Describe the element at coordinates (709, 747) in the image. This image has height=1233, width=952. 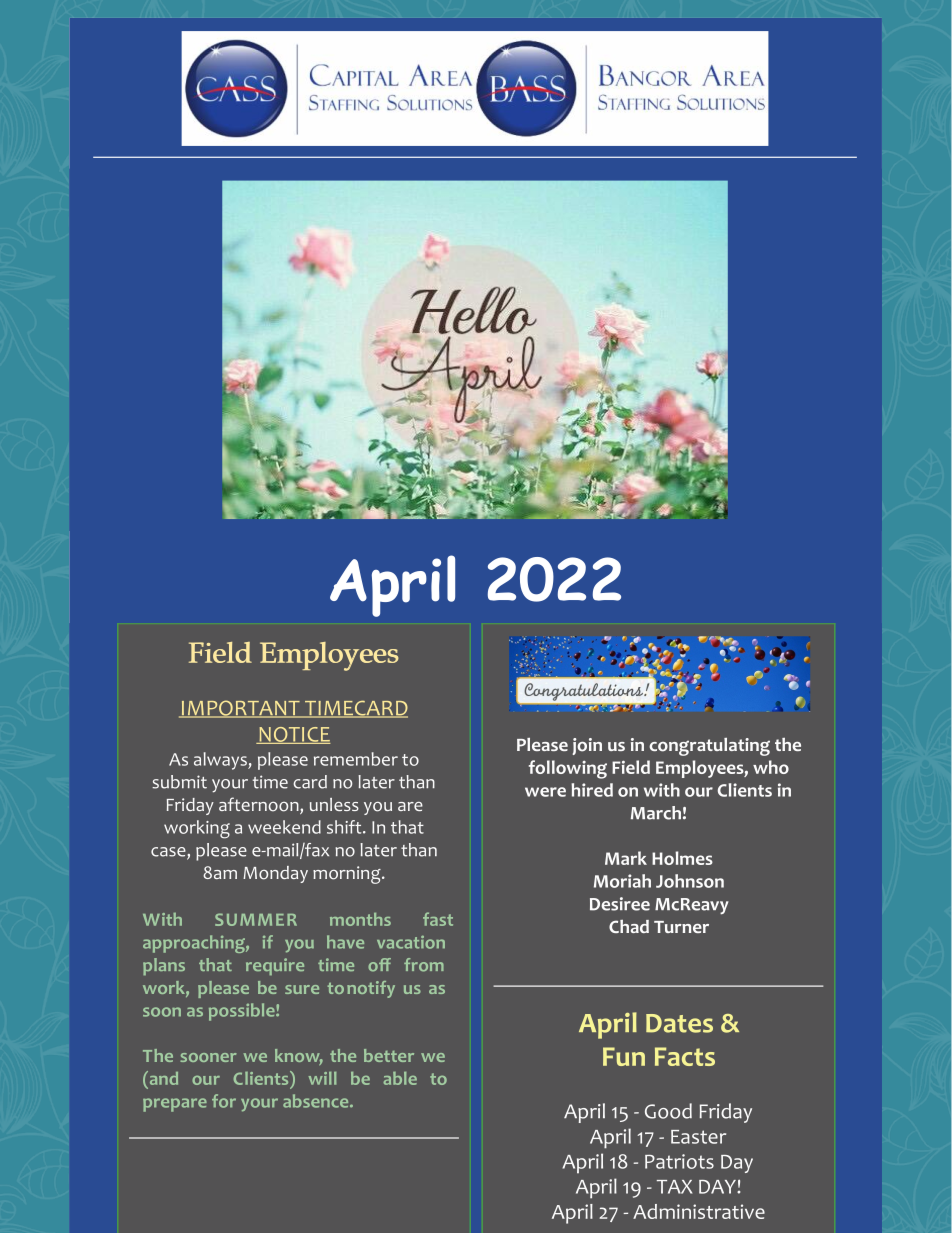
I see `congratulating` at that location.
